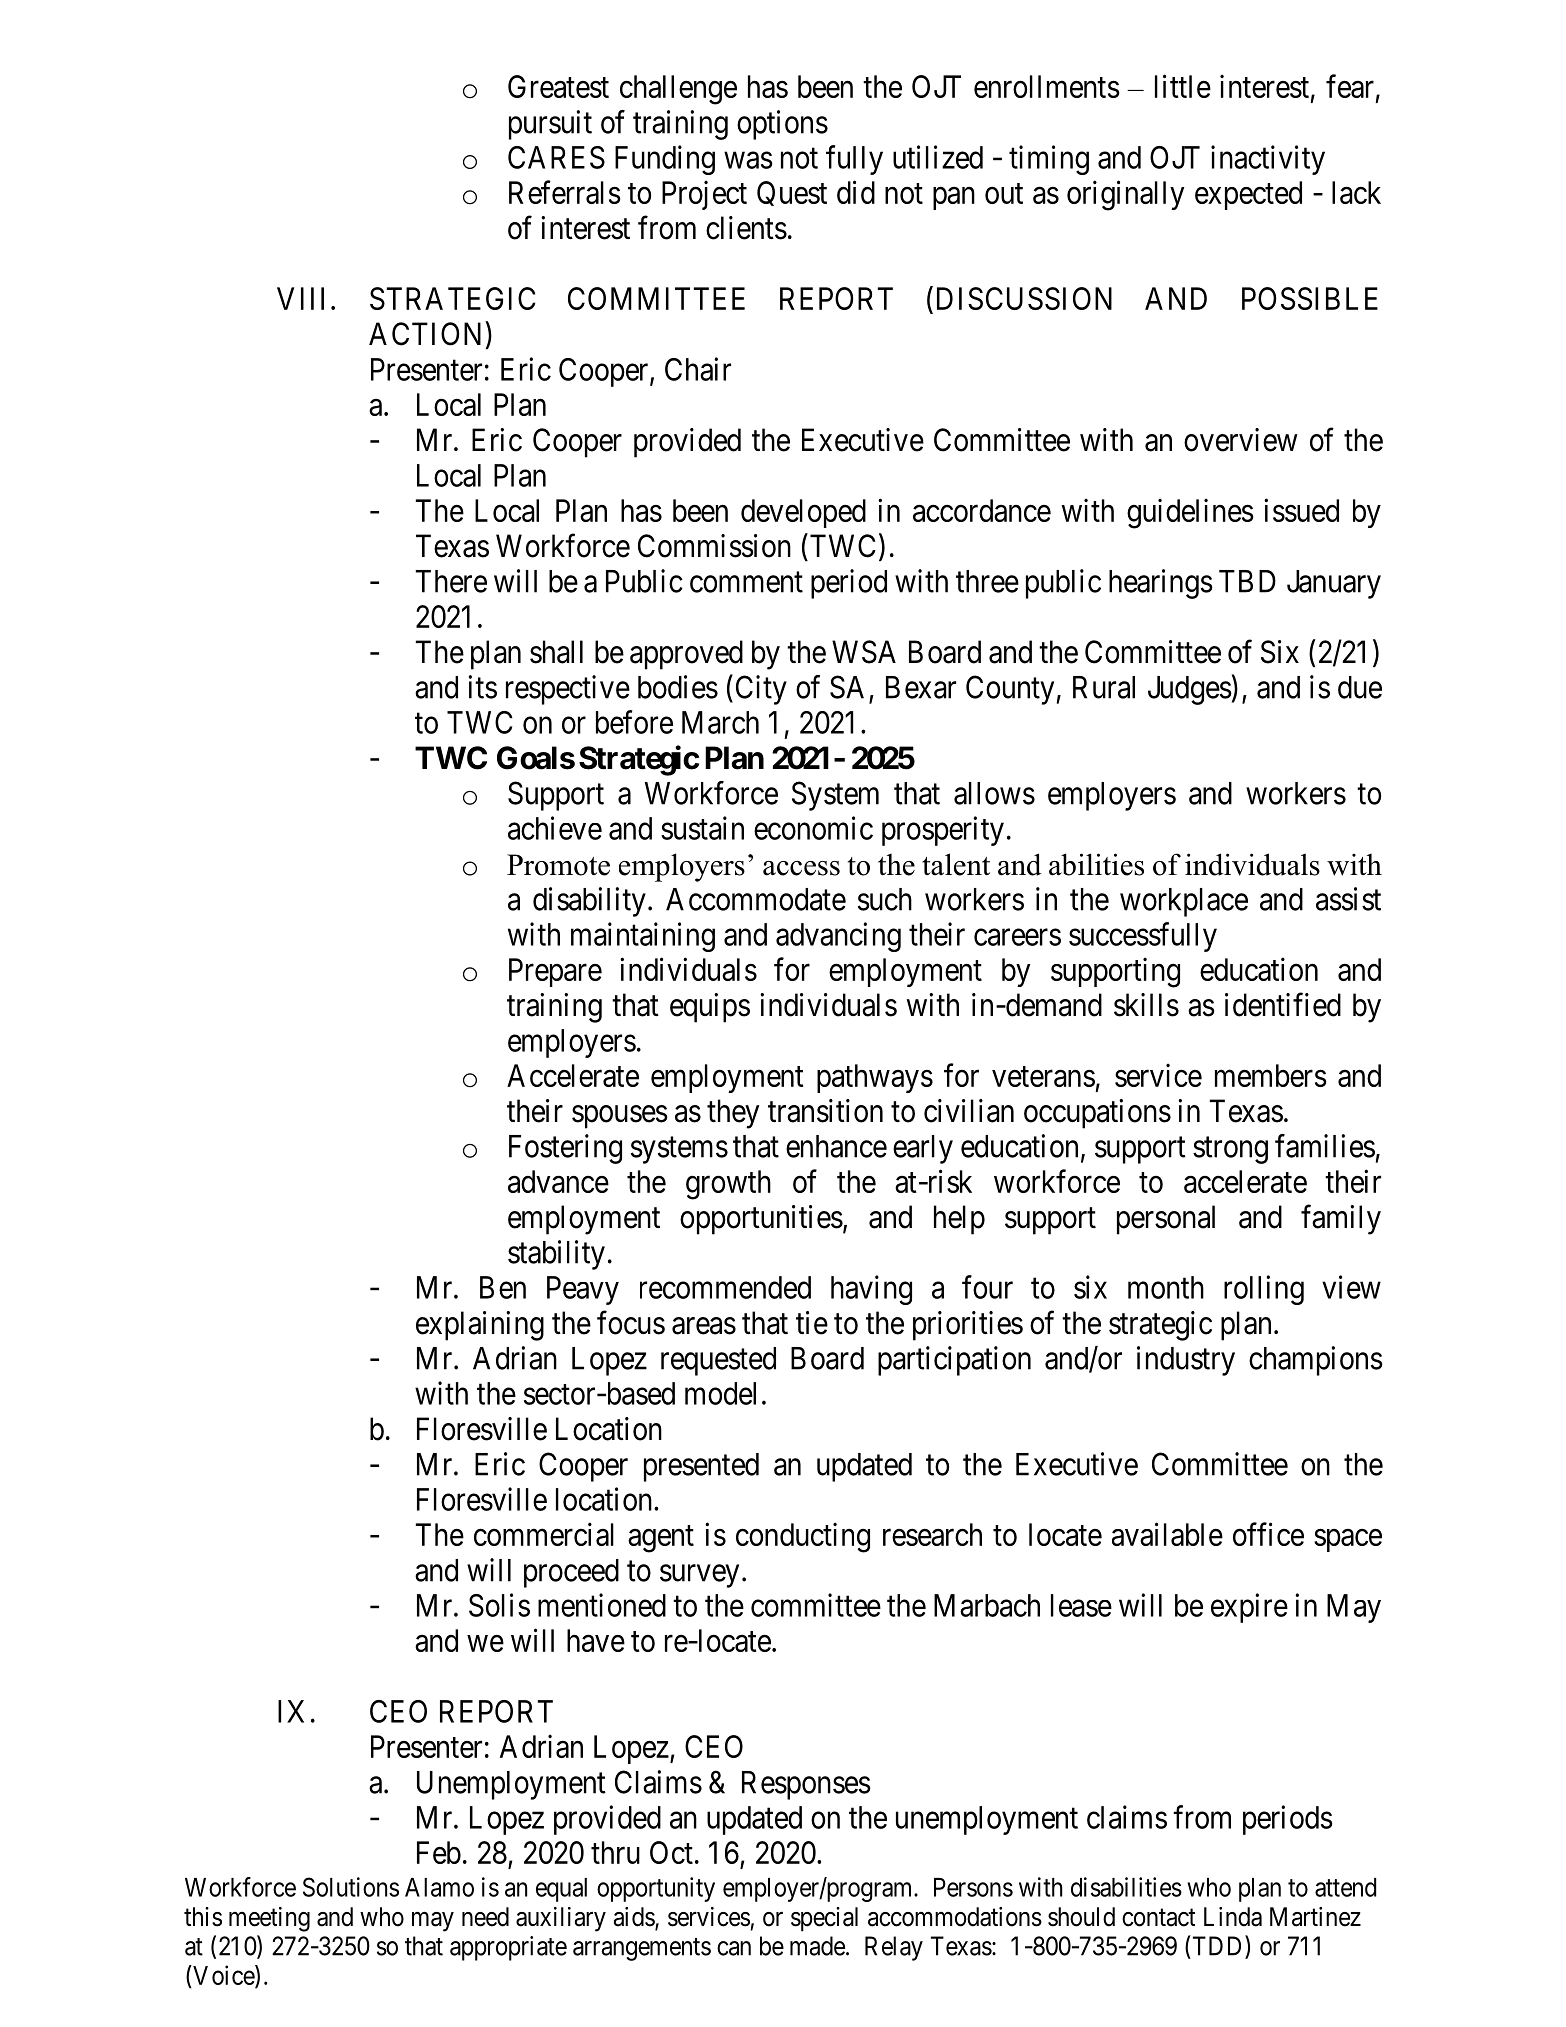 The width and height of the screenshot is (1566, 2027). I want to click on inactivity, so click(1268, 160).
